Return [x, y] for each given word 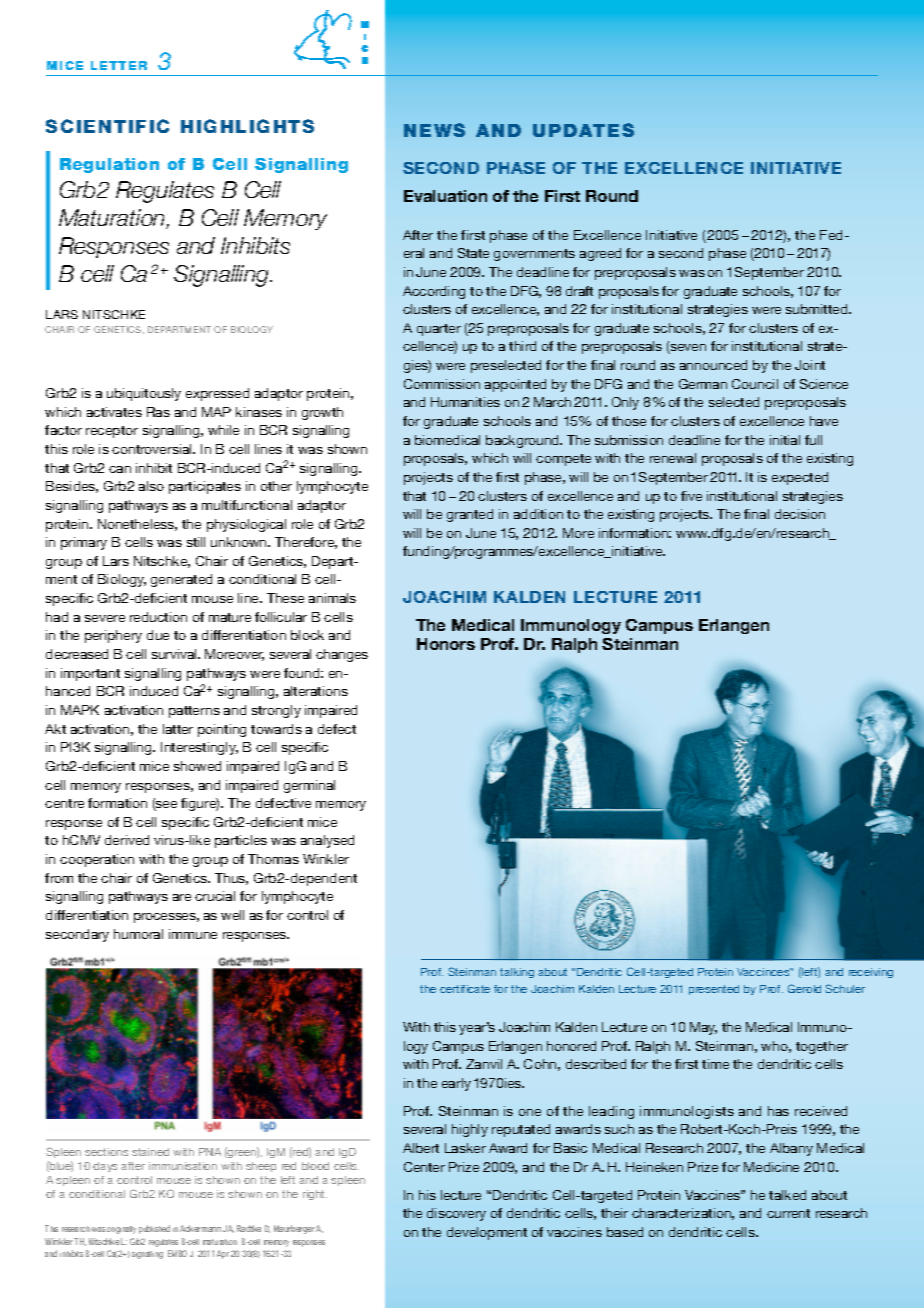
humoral [138, 934]
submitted [818, 309]
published [154, 1229]
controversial [153, 449]
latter [178, 729]
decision [800, 514]
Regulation [109, 165]
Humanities [465, 402]
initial [785, 440]
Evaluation [445, 196]
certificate [465, 989]
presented [714, 990]
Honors [446, 644]
